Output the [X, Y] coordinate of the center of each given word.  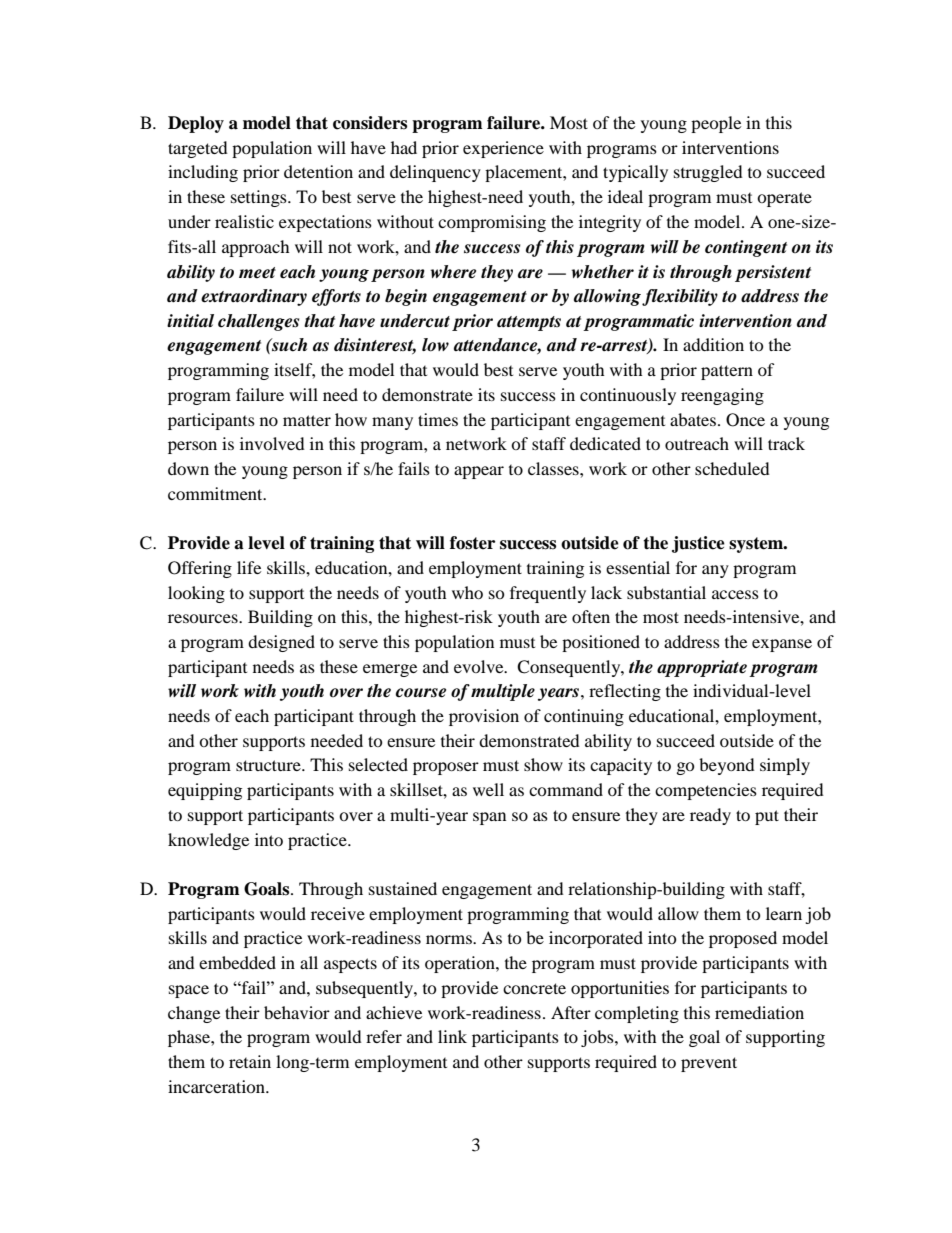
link [452, 1036]
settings [260, 198]
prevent [709, 1064]
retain [250, 1061]
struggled [708, 173]
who [467, 592]
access [735, 594]
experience [503, 149]
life [249, 567]
